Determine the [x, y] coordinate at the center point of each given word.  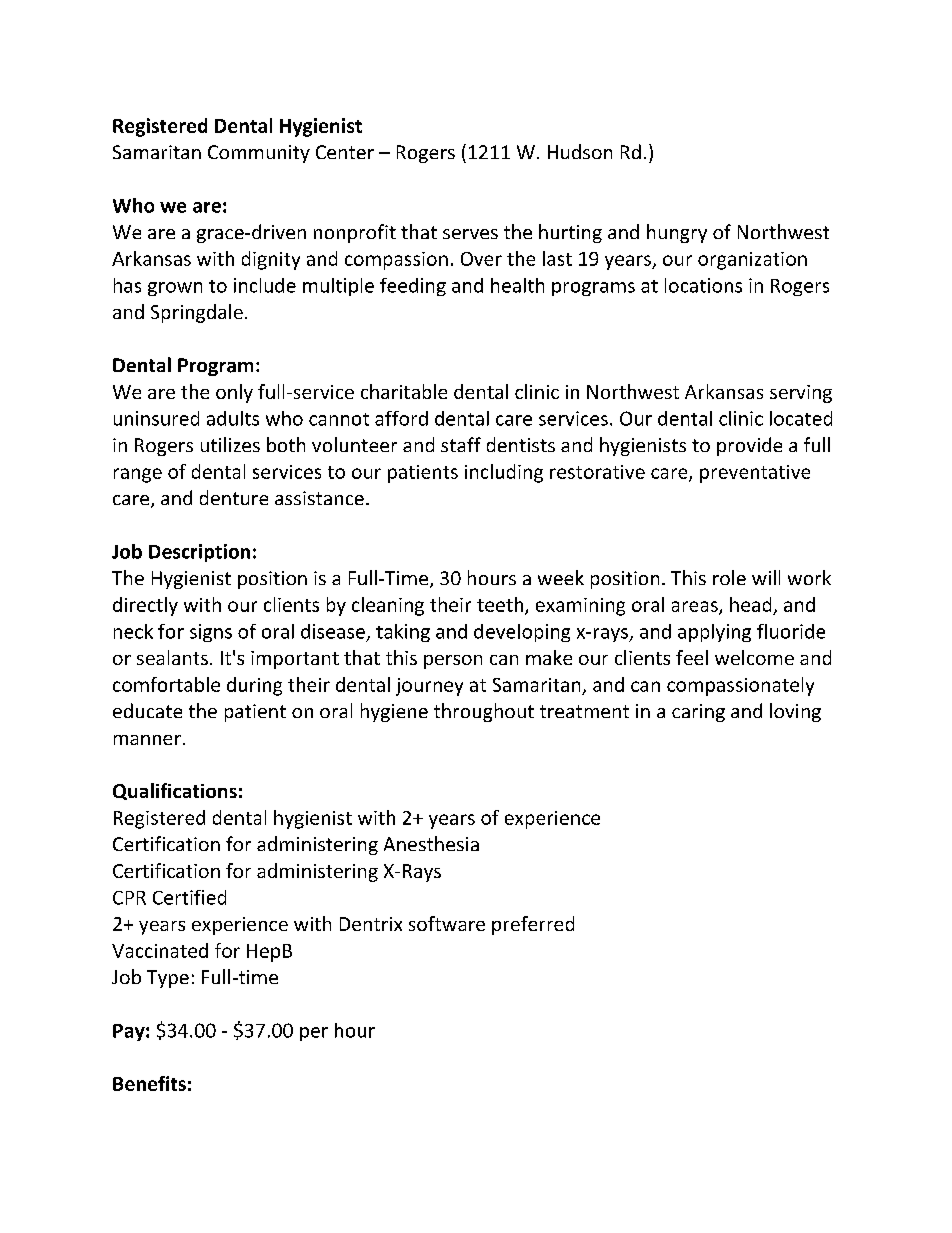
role [729, 577]
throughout [484, 712]
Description [199, 553]
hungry [677, 233]
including [504, 473]
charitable [404, 391]
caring [698, 713]
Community [259, 154]
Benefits [149, 1083]
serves [470, 234]
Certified [189, 897]
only [234, 393]
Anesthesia [431, 843]
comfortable [166, 684]
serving [801, 394]
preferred [533, 925]
